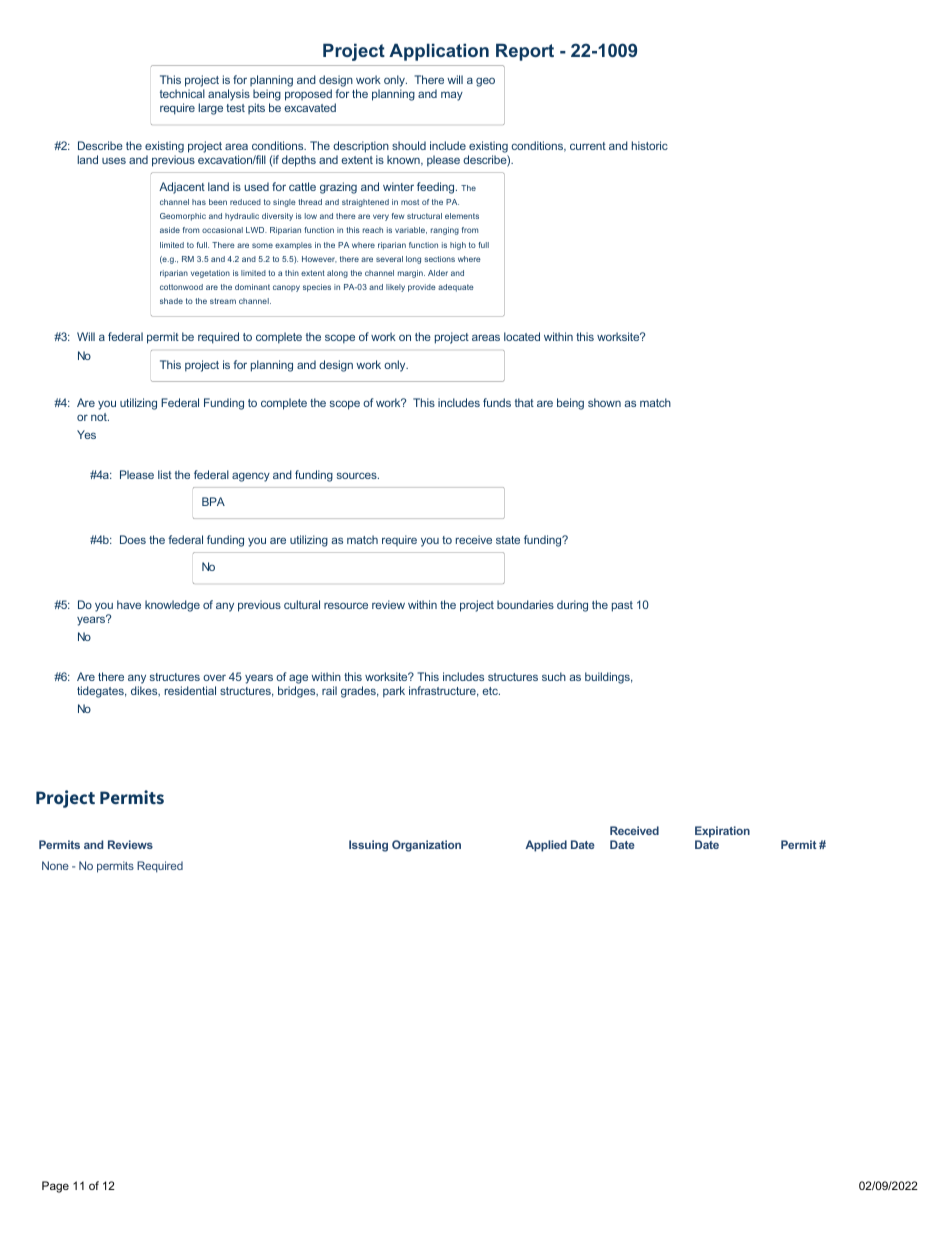 The image size is (952, 1233). Describe the element at coordinates (55, 865) in the screenshot. I see `None` at that location.
